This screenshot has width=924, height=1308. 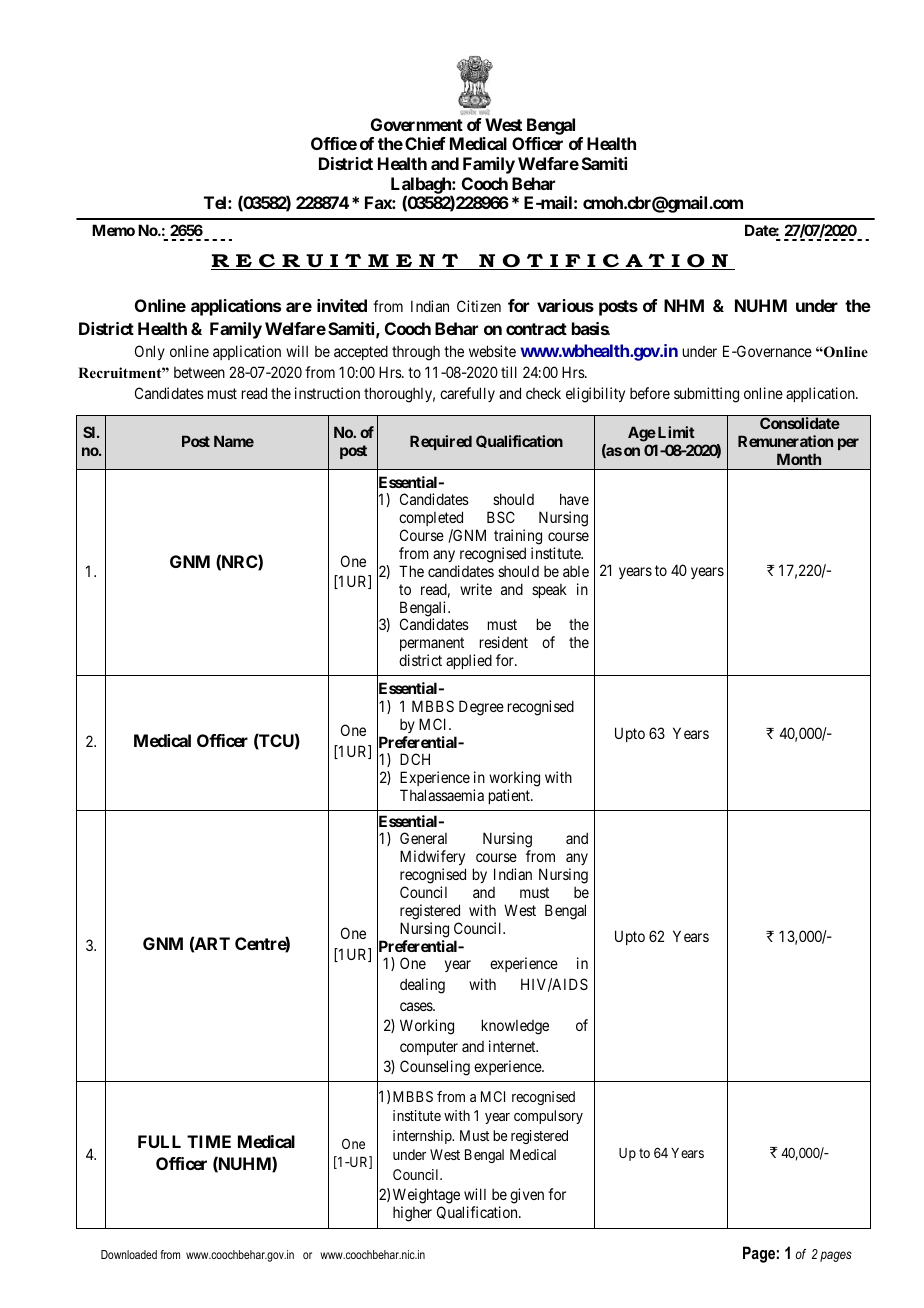 What do you see at coordinates (492, 351) in the screenshot?
I see `website` at bounding box center [492, 351].
